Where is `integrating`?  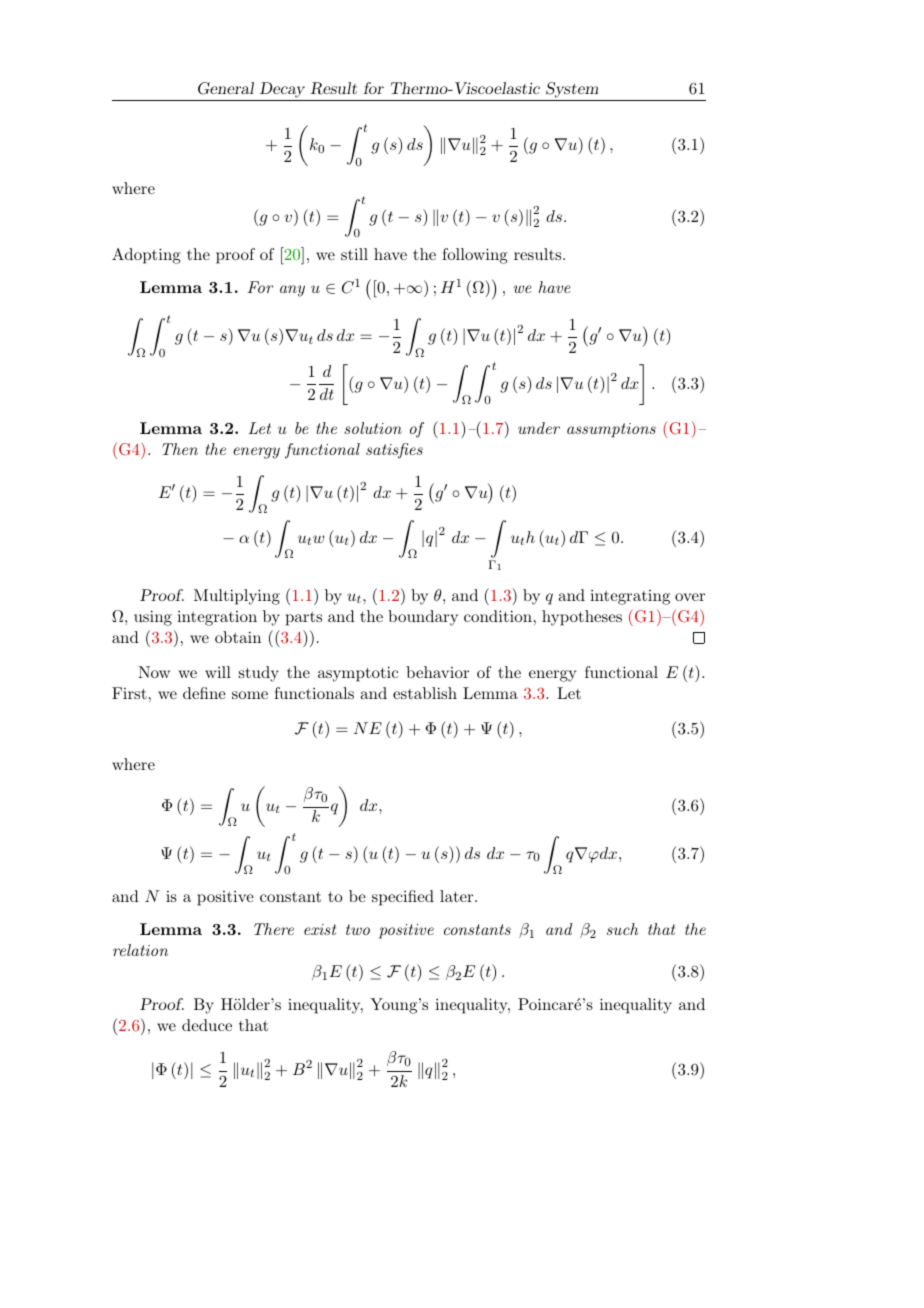
integrating is located at coordinates (630, 597).
